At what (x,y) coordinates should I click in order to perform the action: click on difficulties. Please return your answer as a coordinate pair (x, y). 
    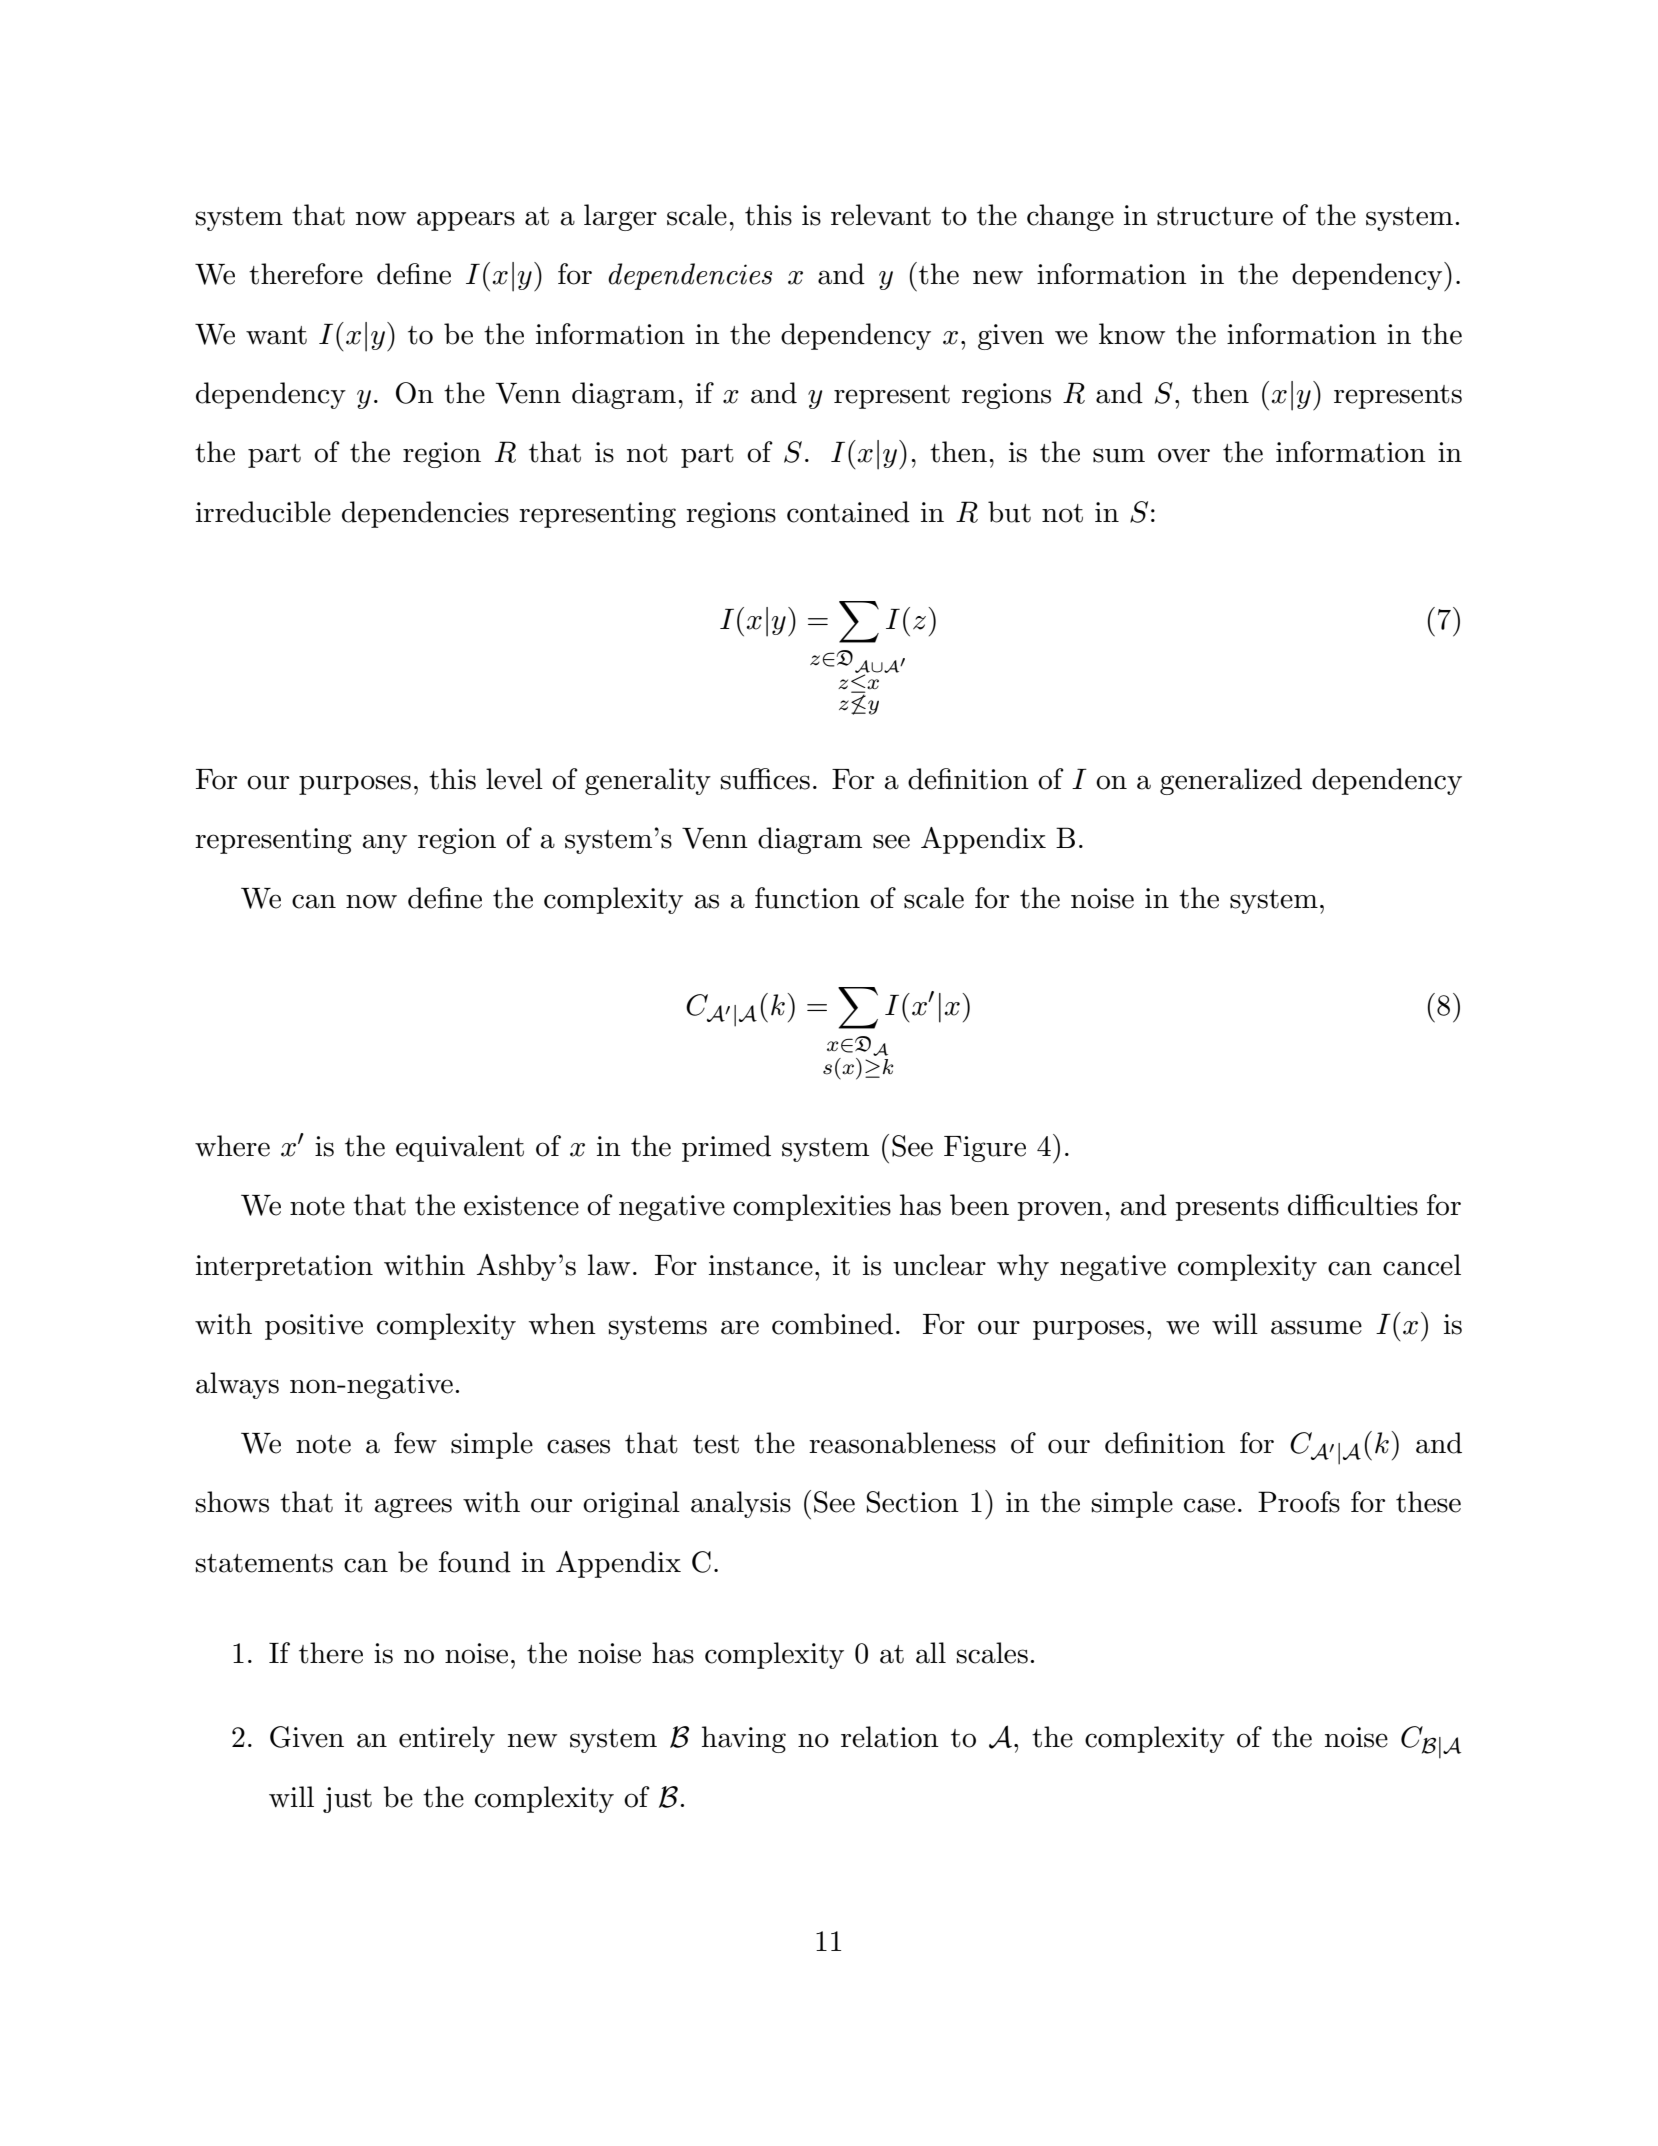
    Looking at the image, I should click on (1353, 1205).
